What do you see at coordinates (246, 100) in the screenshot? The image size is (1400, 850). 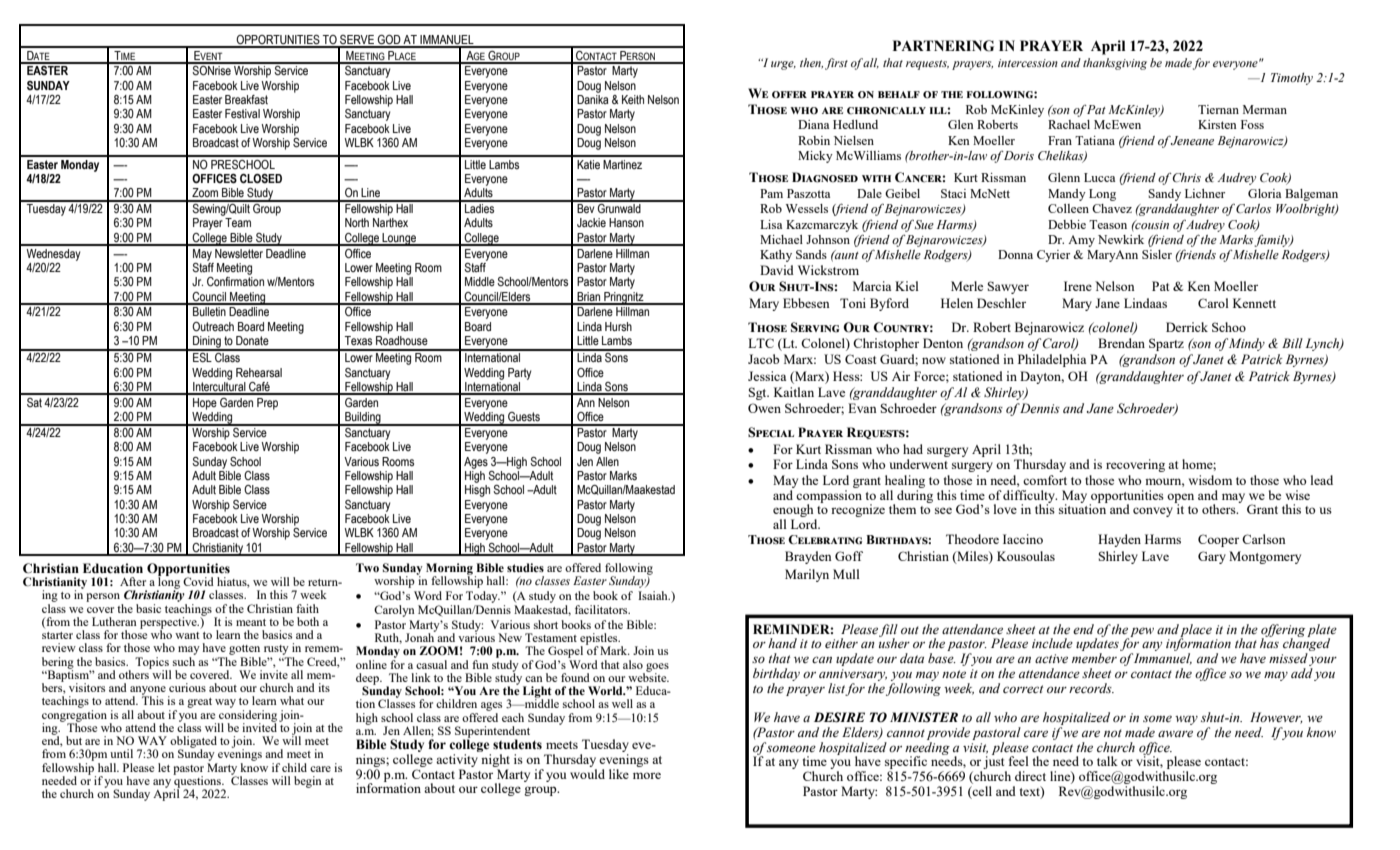 I see `Breakfast` at bounding box center [246, 100].
